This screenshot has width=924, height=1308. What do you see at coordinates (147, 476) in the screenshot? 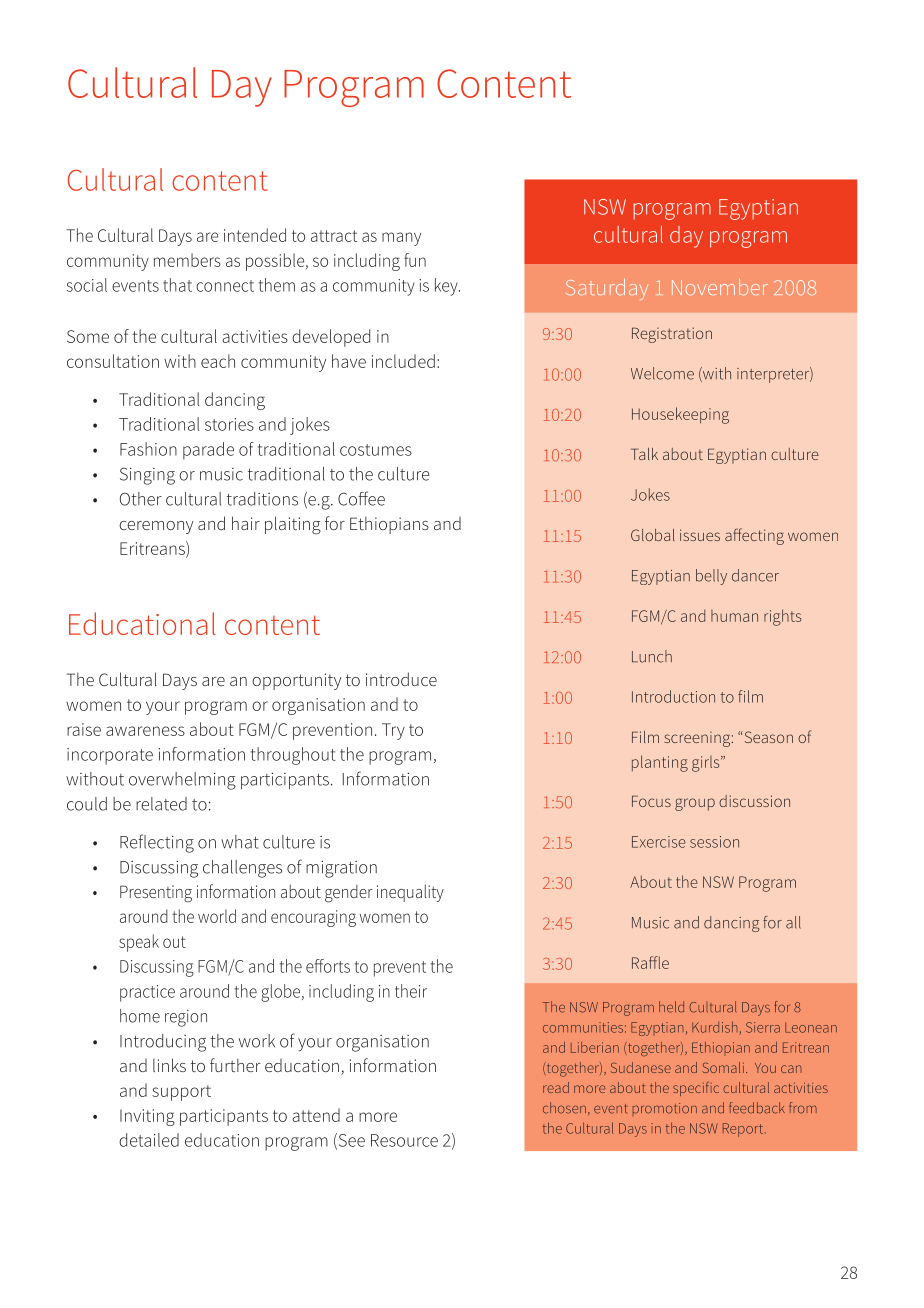
I see `Singing` at bounding box center [147, 476].
